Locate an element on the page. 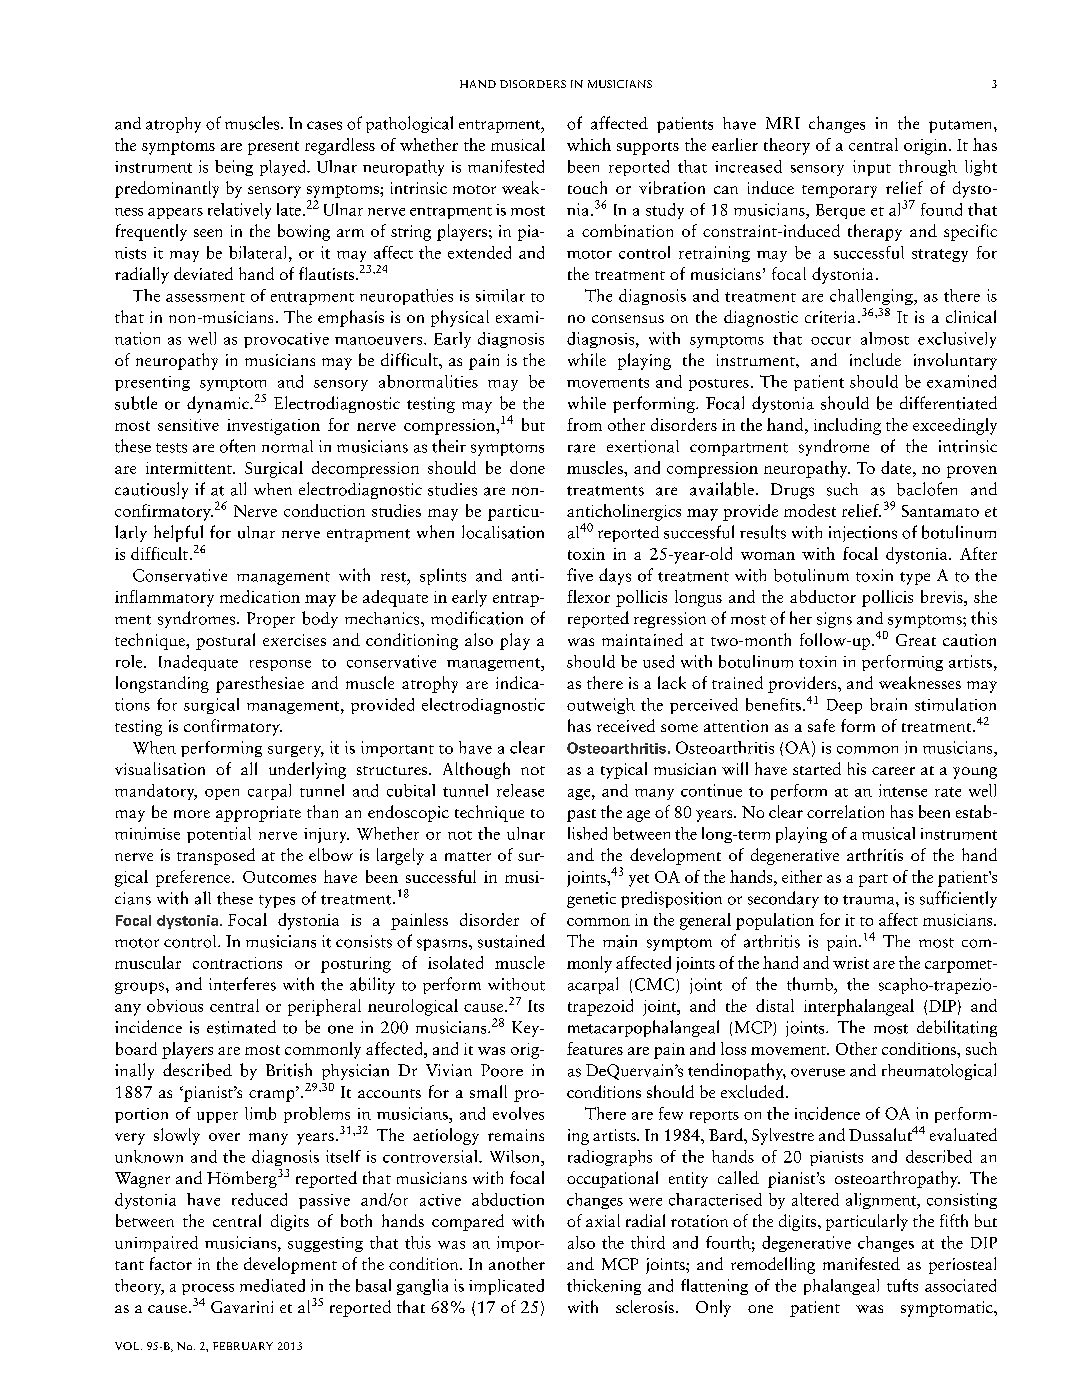 The image size is (1084, 1399). thickening is located at coordinates (604, 1287).
